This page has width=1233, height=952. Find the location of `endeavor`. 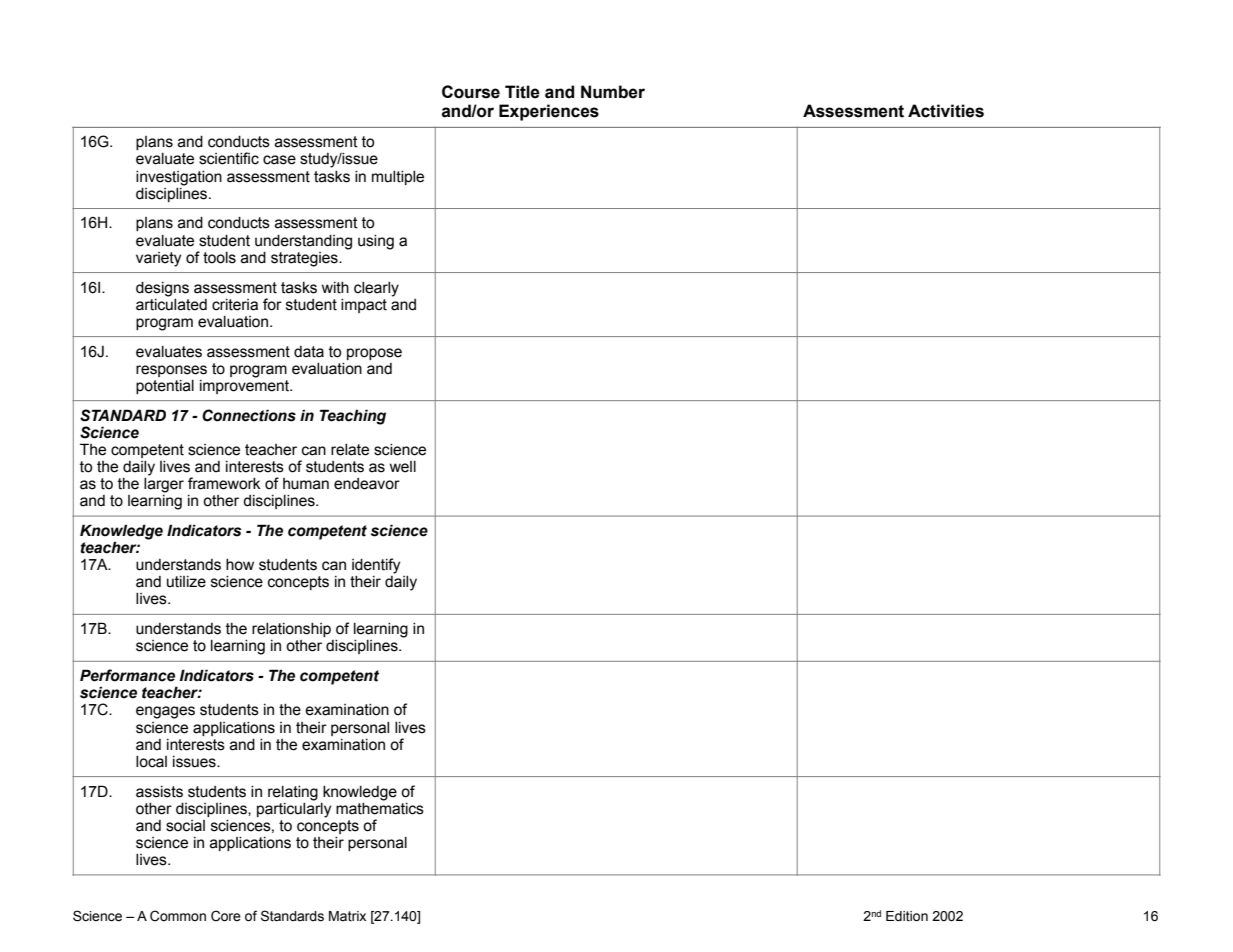

endeavor is located at coordinates (367, 484).
